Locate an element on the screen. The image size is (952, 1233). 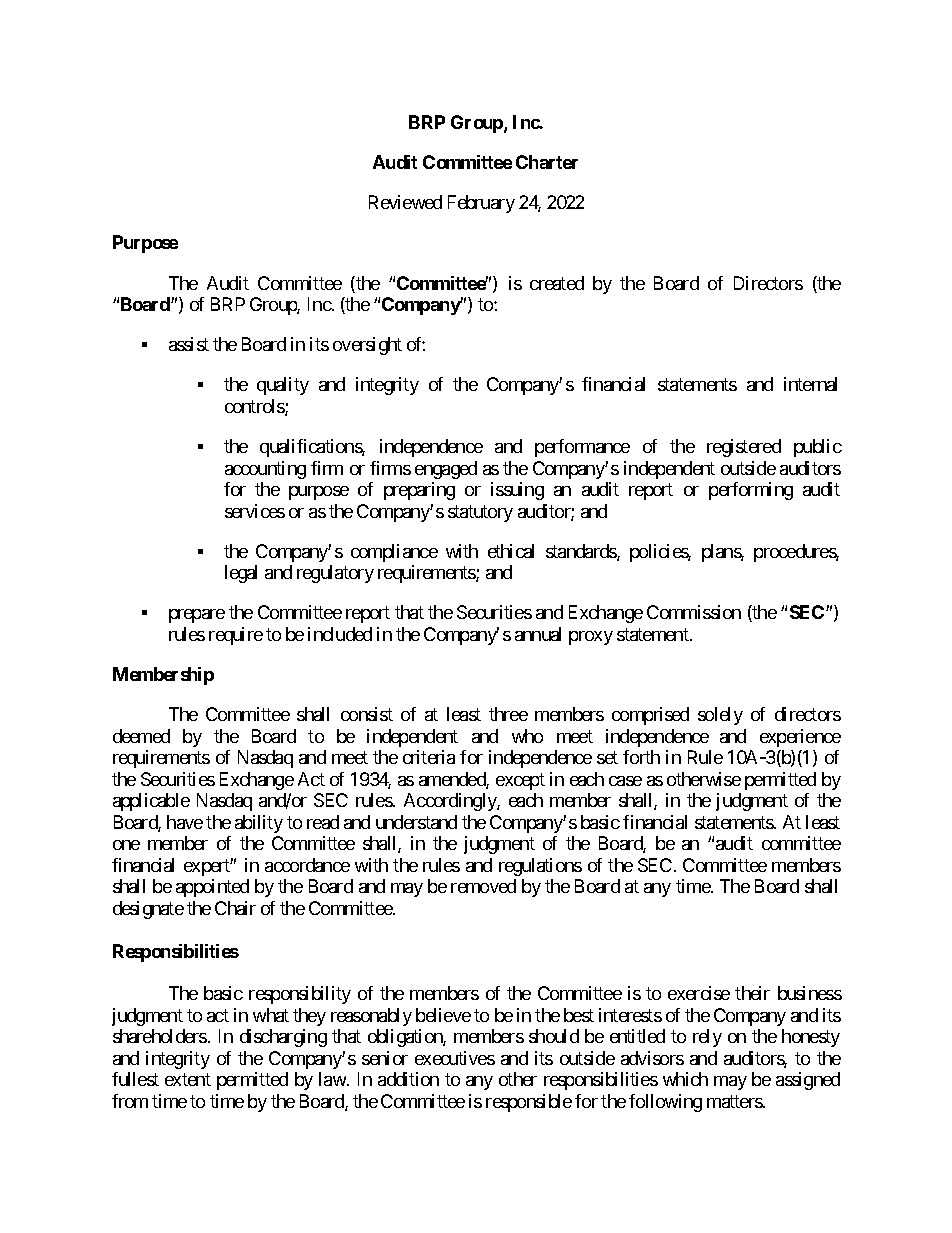
extent is located at coordinates (188, 1080).
